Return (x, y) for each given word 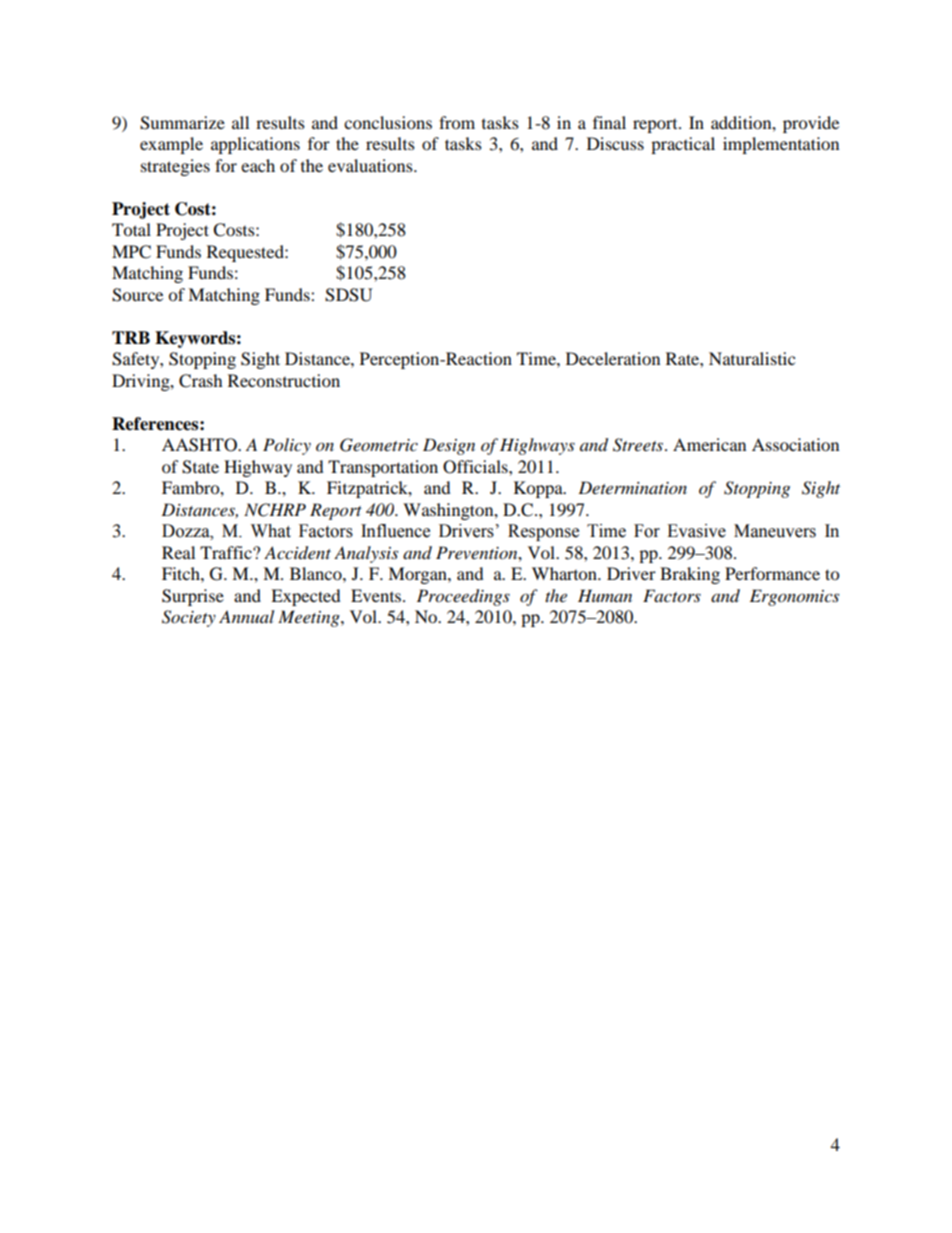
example (171, 145)
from (457, 122)
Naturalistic (752, 358)
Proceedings (463, 597)
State (200, 467)
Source (137, 295)
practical (683, 145)
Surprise (193, 597)
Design (449, 446)
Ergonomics (794, 597)
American (709, 444)
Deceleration (613, 358)
